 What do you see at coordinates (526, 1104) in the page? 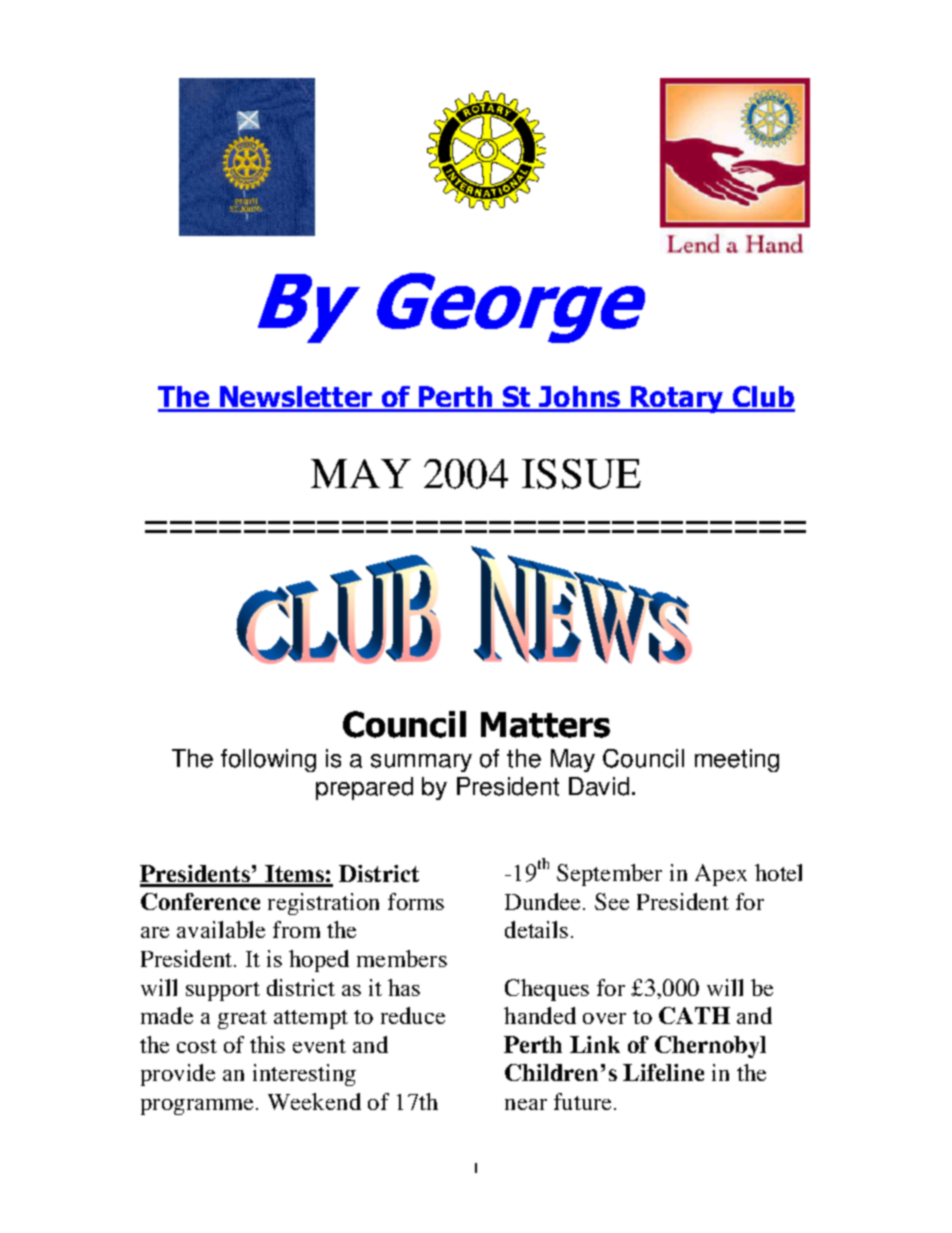
I see `near` at bounding box center [526, 1104].
